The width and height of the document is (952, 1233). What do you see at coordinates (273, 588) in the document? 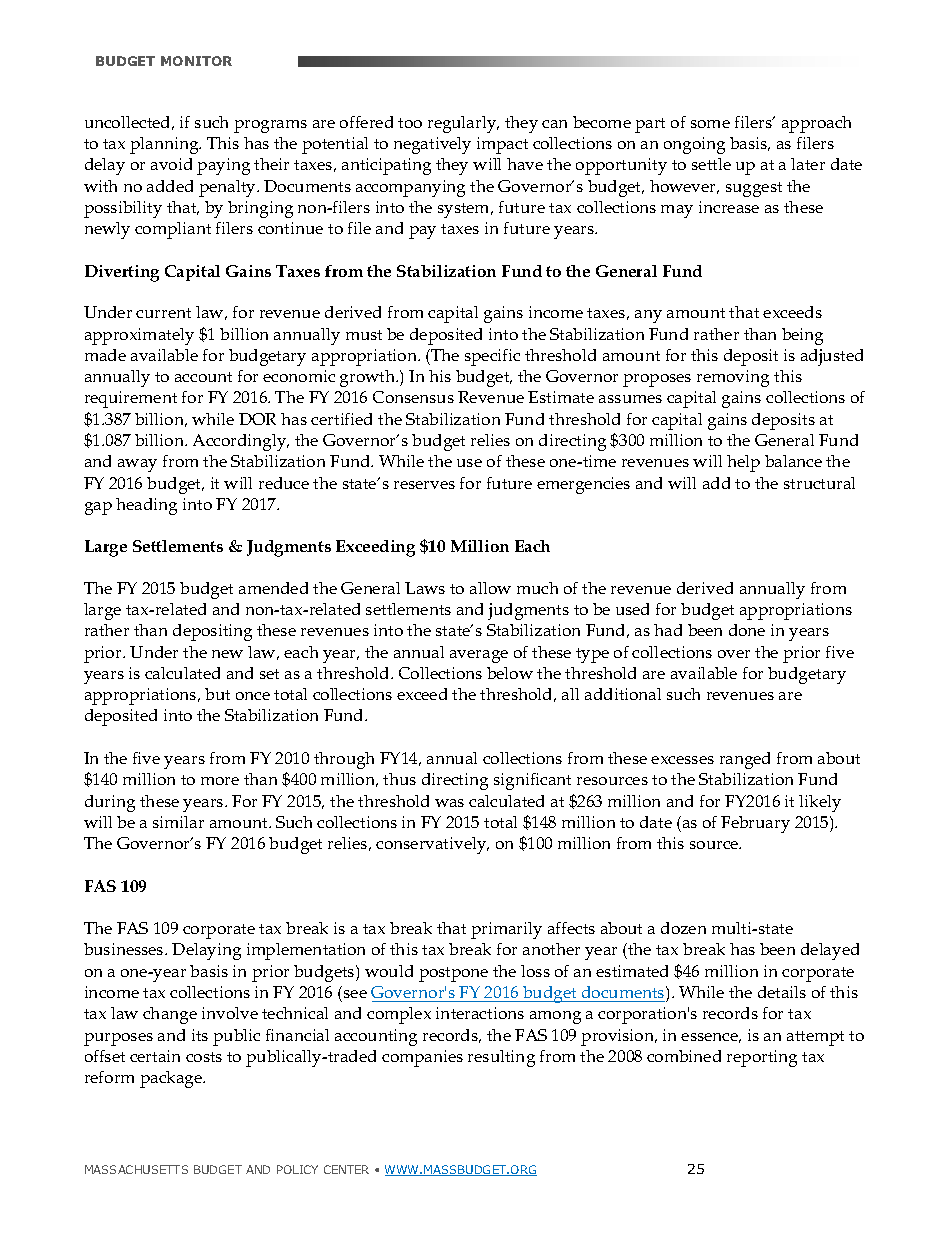
I see `amended` at bounding box center [273, 588].
